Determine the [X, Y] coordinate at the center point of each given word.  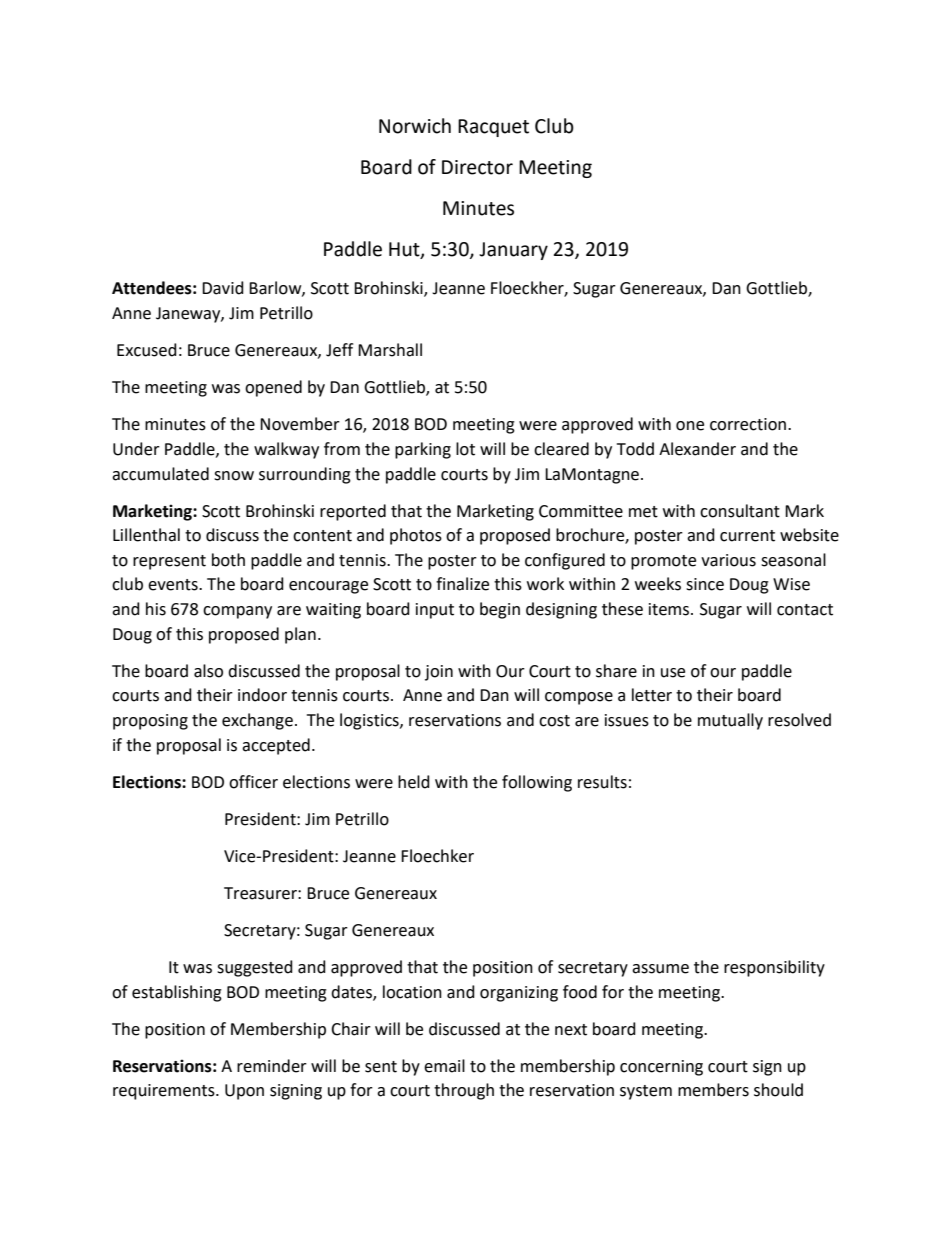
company [237, 612]
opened [273, 388]
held [414, 782]
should [778, 1090]
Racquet [493, 128]
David [223, 288]
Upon [244, 1092]
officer [253, 782]
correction [748, 424]
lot [465, 449]
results [602, 782]
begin [500, 610]
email [444, 1066]
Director [477, 167]
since [705, 584]
